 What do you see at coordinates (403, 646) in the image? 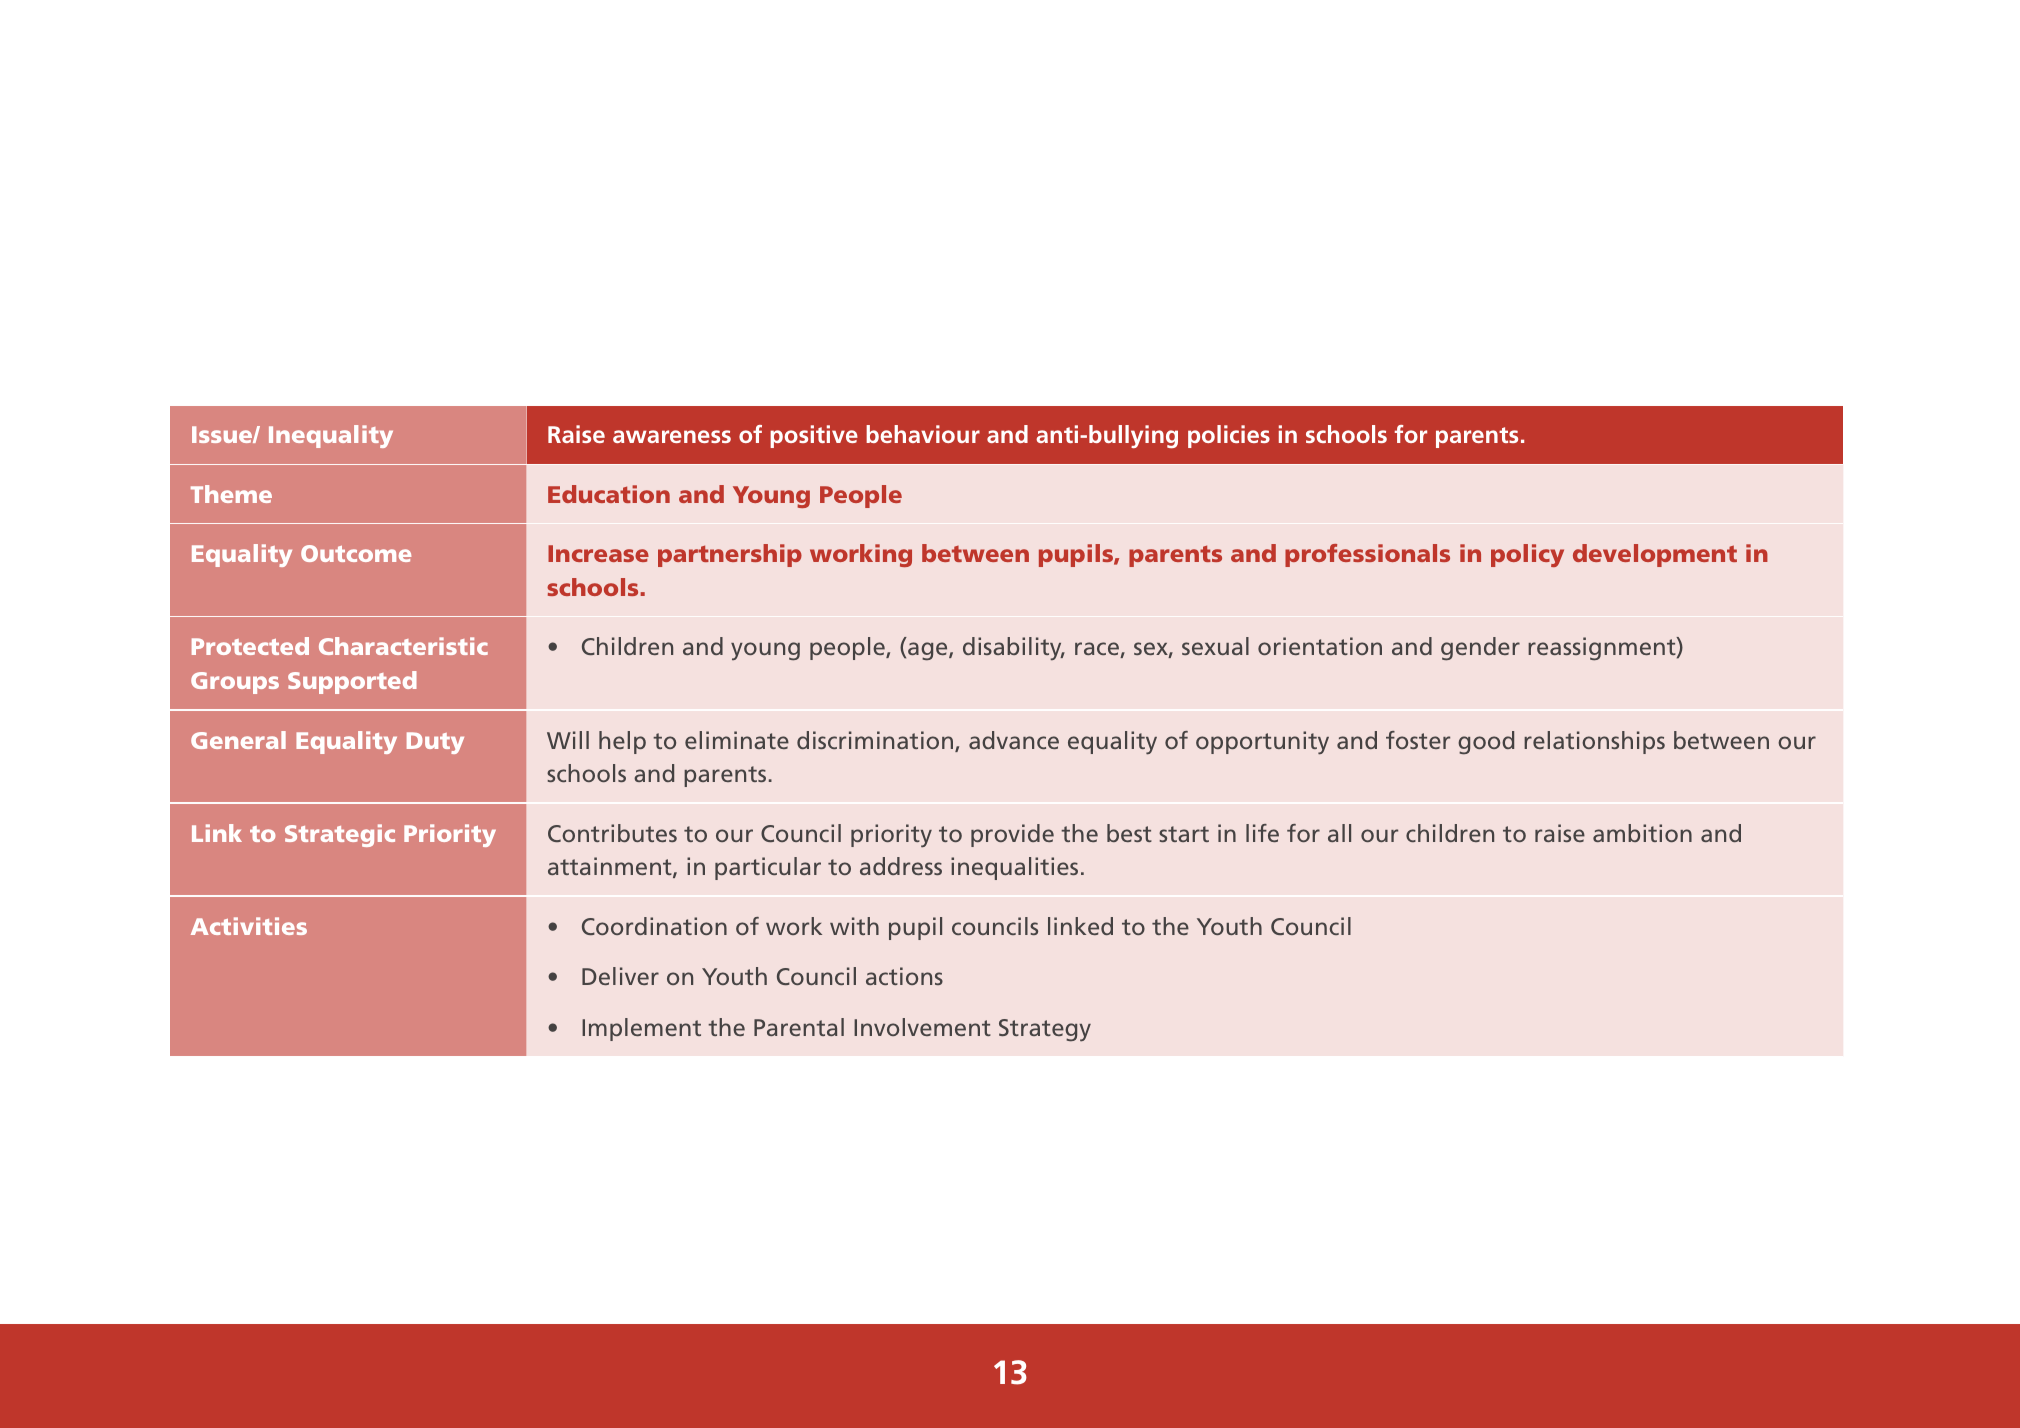
I see `Characteristic` at bounding box center [403, 646].
